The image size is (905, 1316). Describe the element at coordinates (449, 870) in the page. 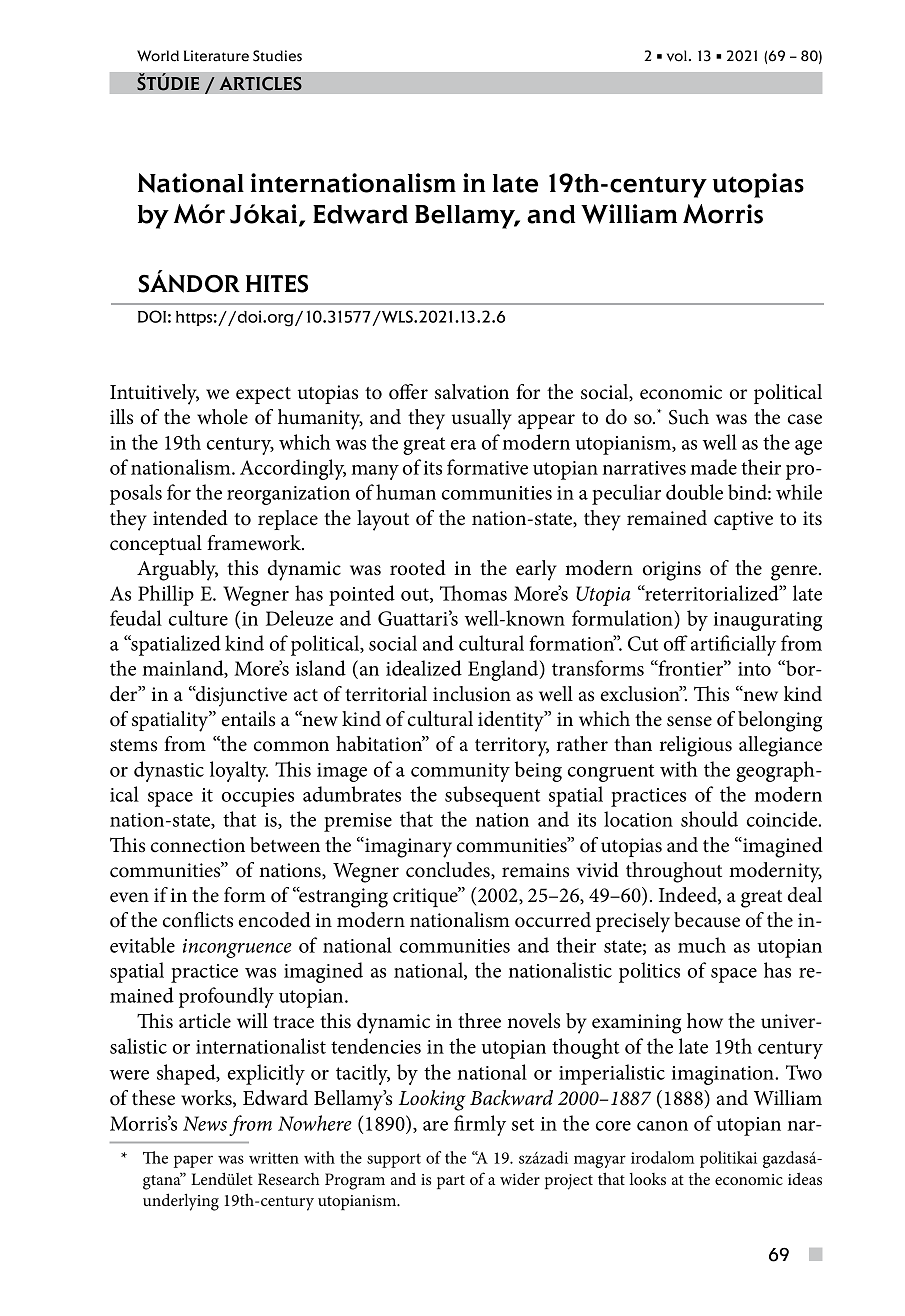

I see `concludes` at that location.
